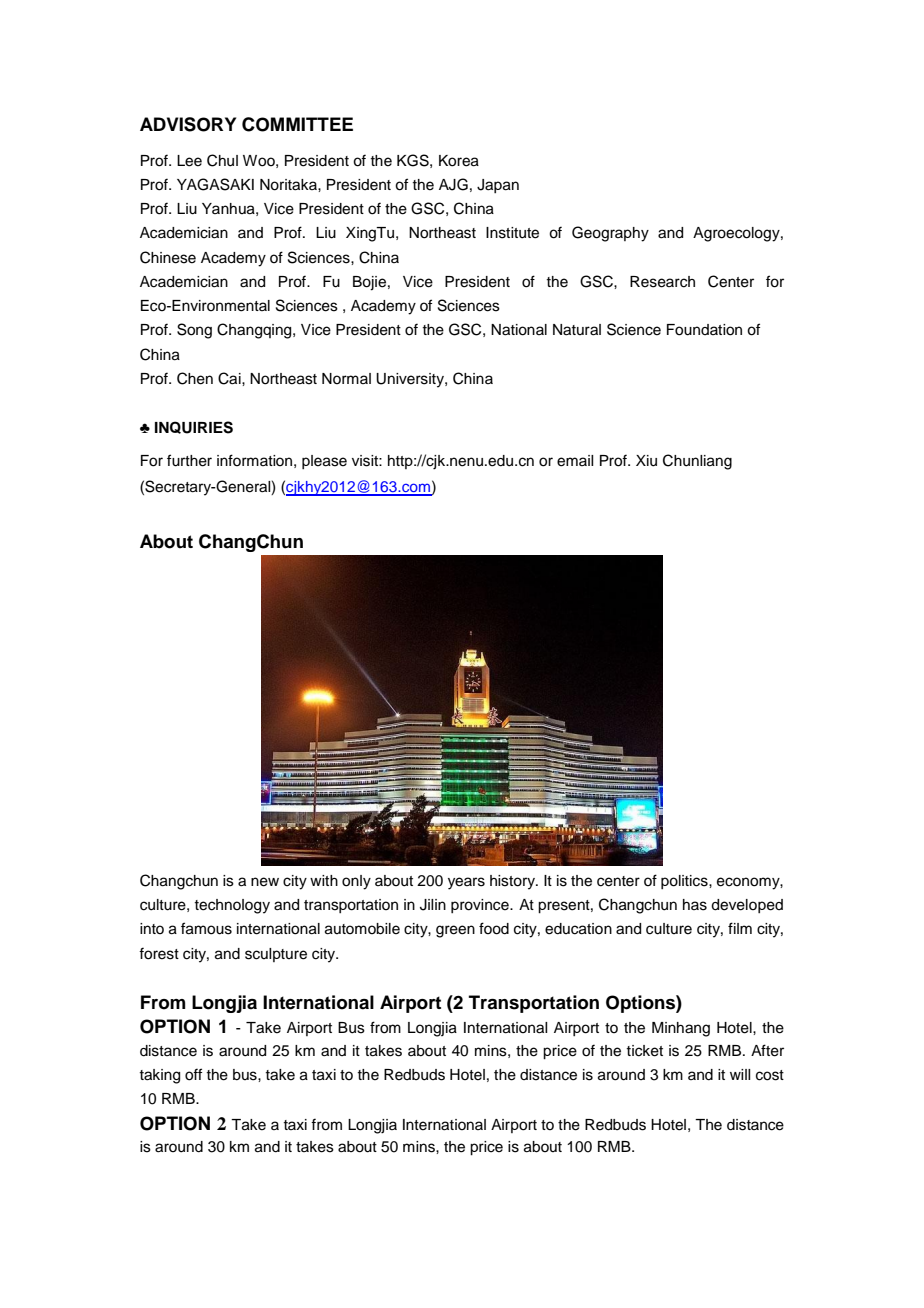 This screenshot has width=924, height=1308. I want to click on years, so click(466, 883).
